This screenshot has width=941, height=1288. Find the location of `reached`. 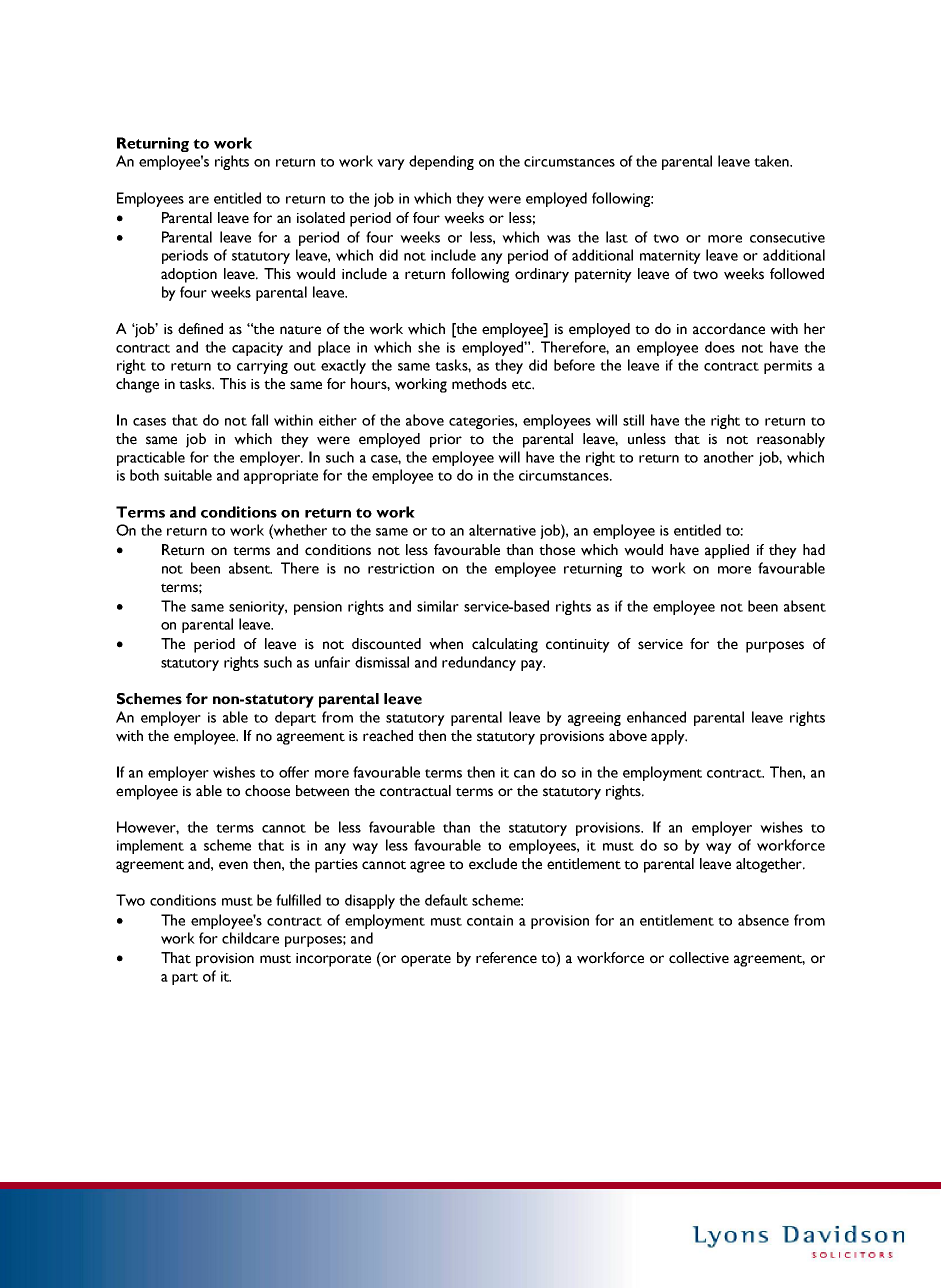

reached is located at coordinates (388, 736).
